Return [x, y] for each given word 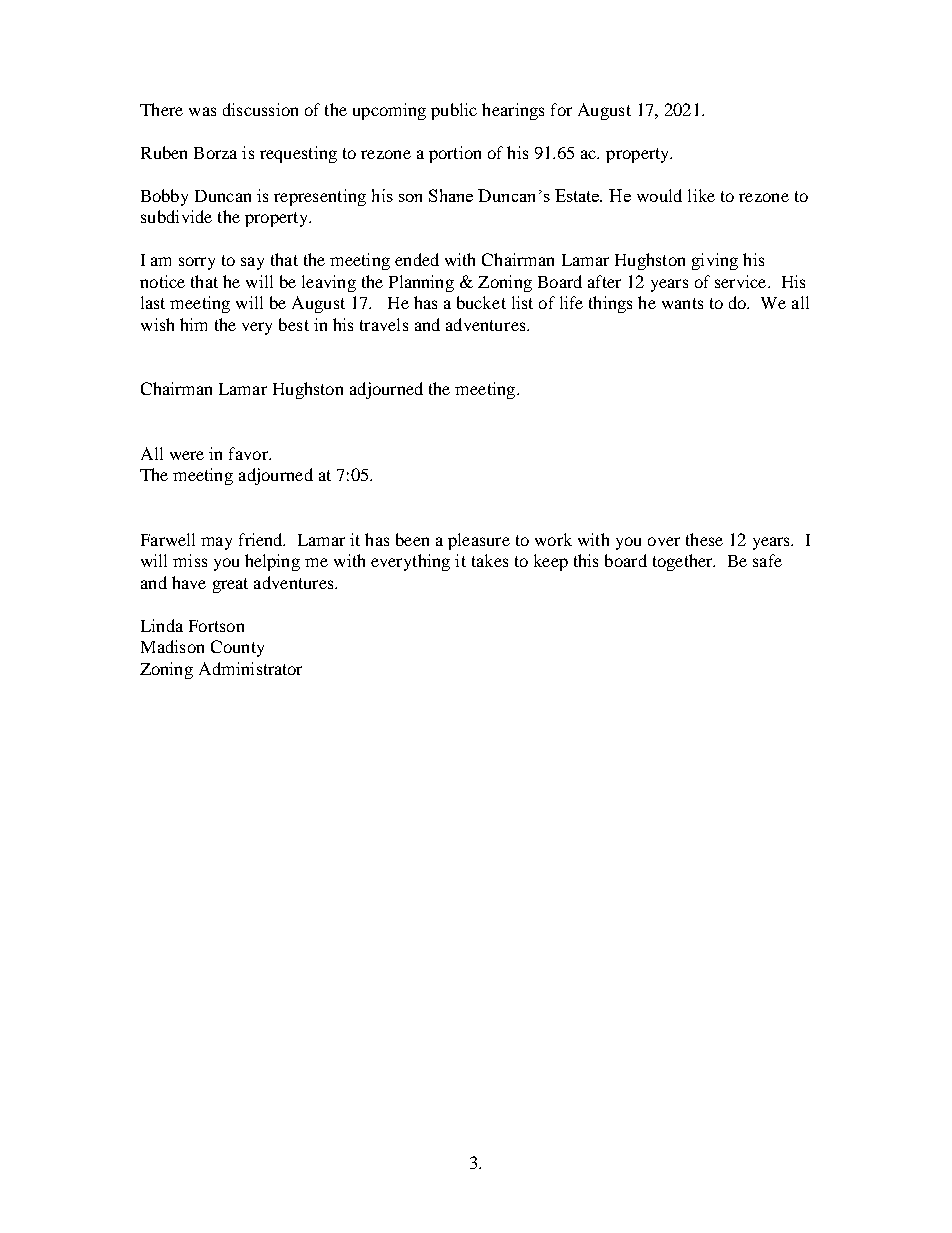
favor [249, 453]
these [704, 539]
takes [490, 560]
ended [417, 259]
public [454, 111]
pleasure [479, 541]
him [193, 324]
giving [715, 261]
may [216, 543]
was [202, 111]
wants [682, 303]
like [701, 195]
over [664, 541]
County [237, 648]
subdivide [176, 216]
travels [384, 324]
